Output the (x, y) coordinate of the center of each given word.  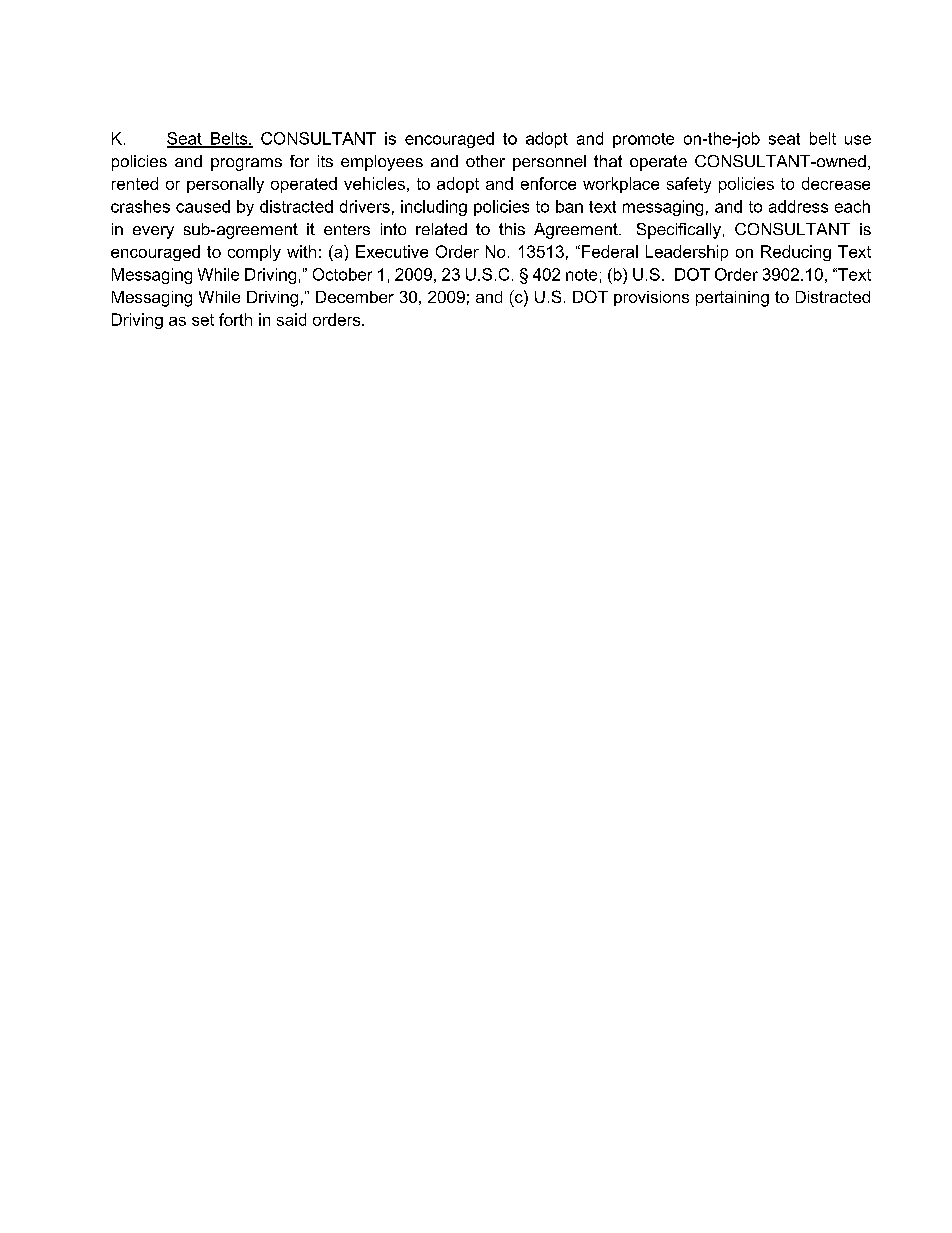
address (798, 206)
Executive (392, 251)
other (485, 161)
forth (235, 319)
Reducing (796, 253)
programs (246, 164)
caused (203, 206)
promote (643, 140)
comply (254, 253)
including (434, 208)
